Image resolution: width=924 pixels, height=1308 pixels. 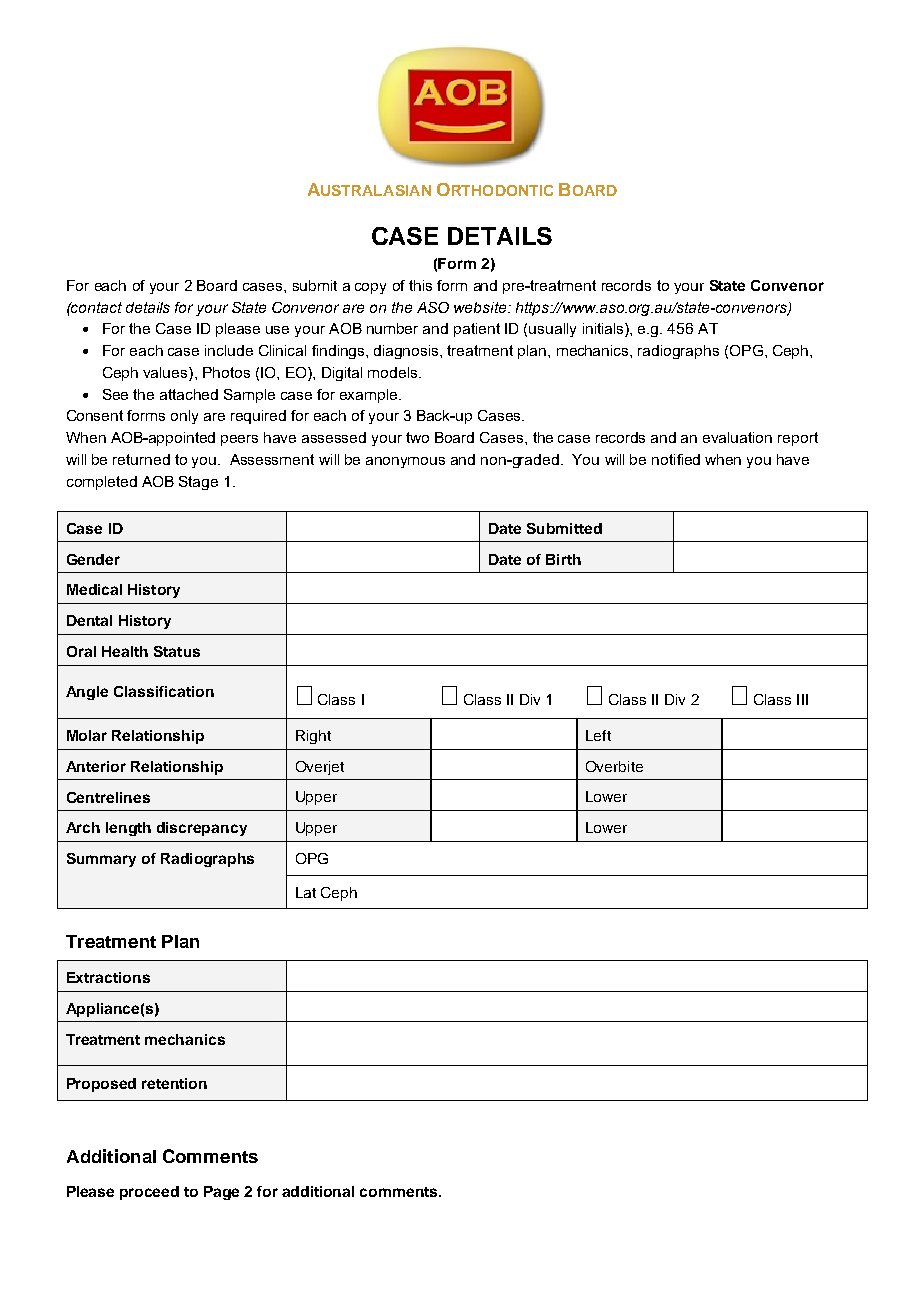 I want to click on Right, so click(x=313, y=737).
